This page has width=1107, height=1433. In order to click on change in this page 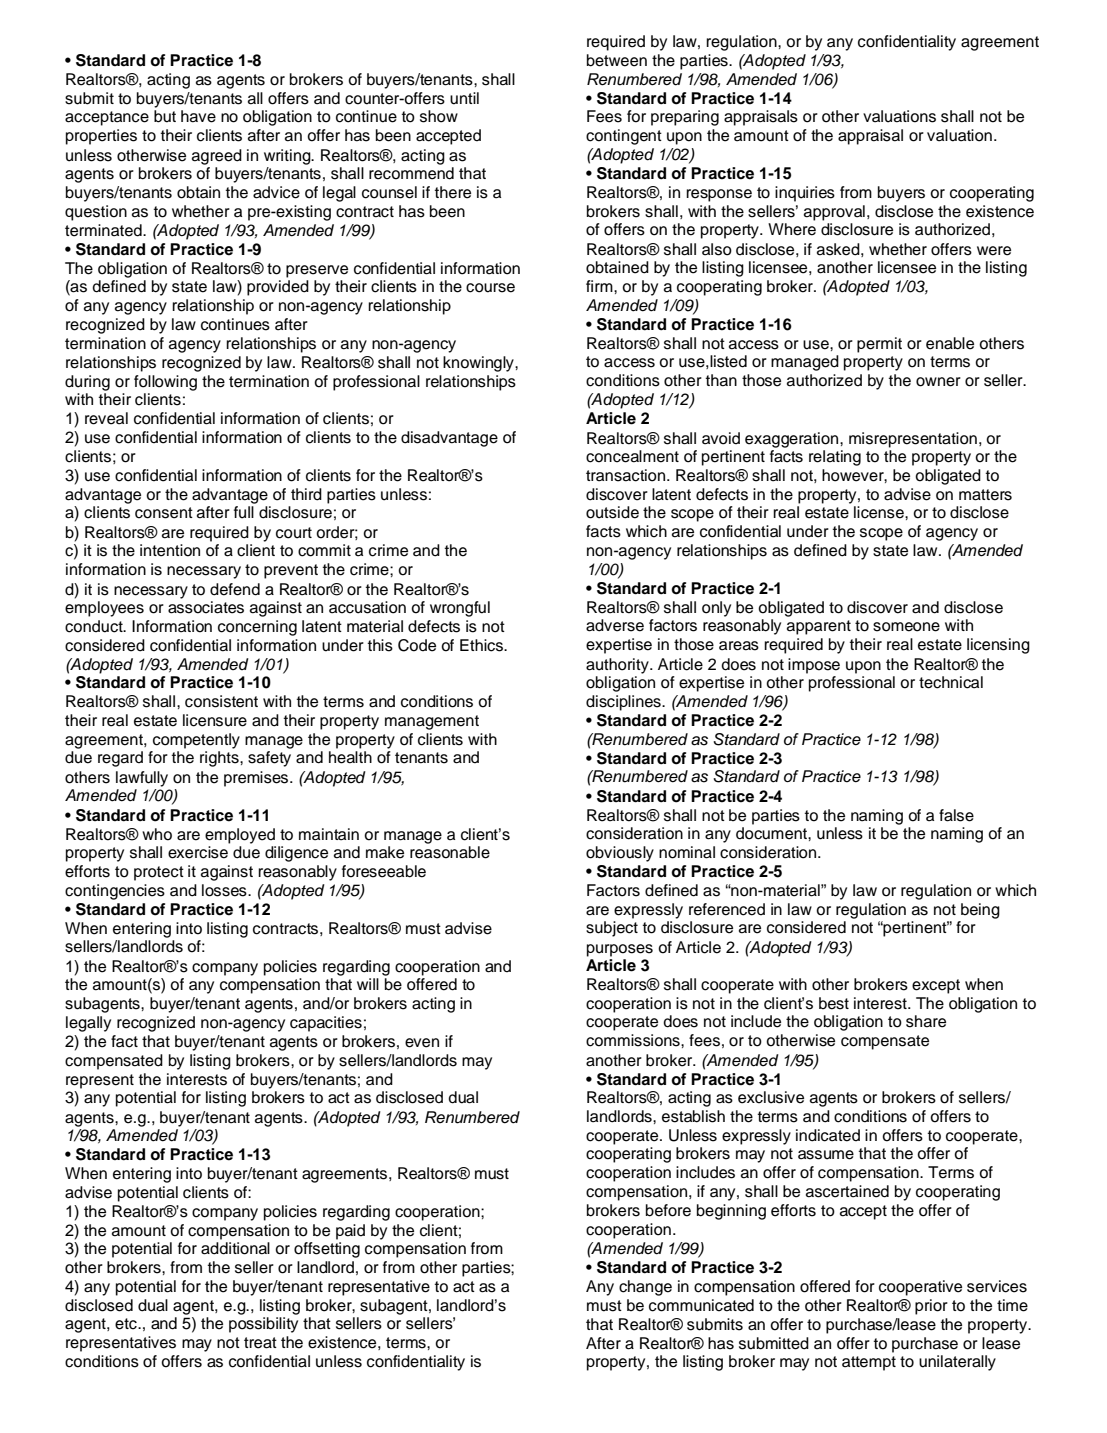, I will do `click(645, 1288)`.
